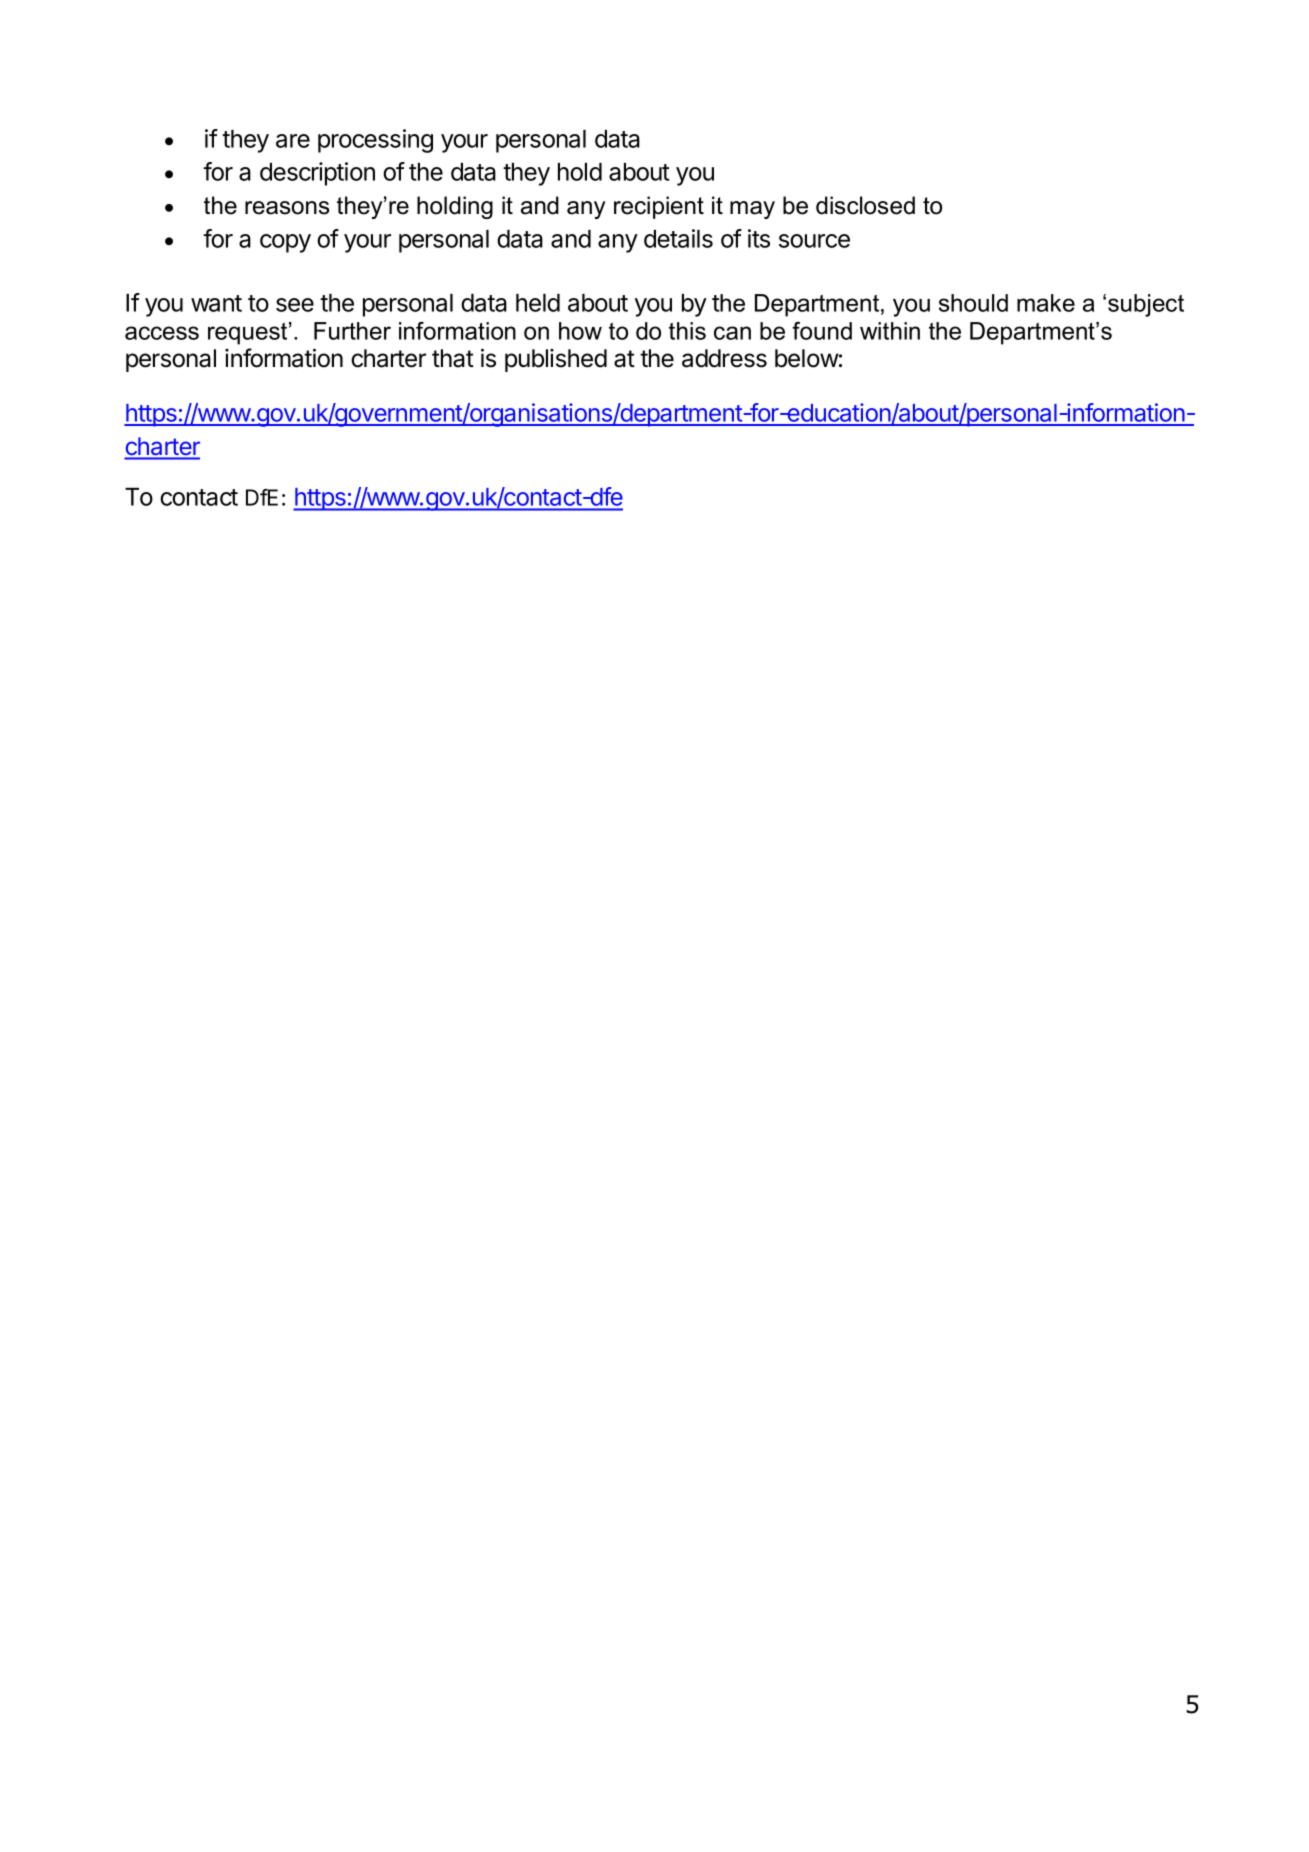 The height and width of the screenshot is (1852, 1309). Describe the element at coordinates (287, 208) in the screenshot. I see `reasons` at that location.
